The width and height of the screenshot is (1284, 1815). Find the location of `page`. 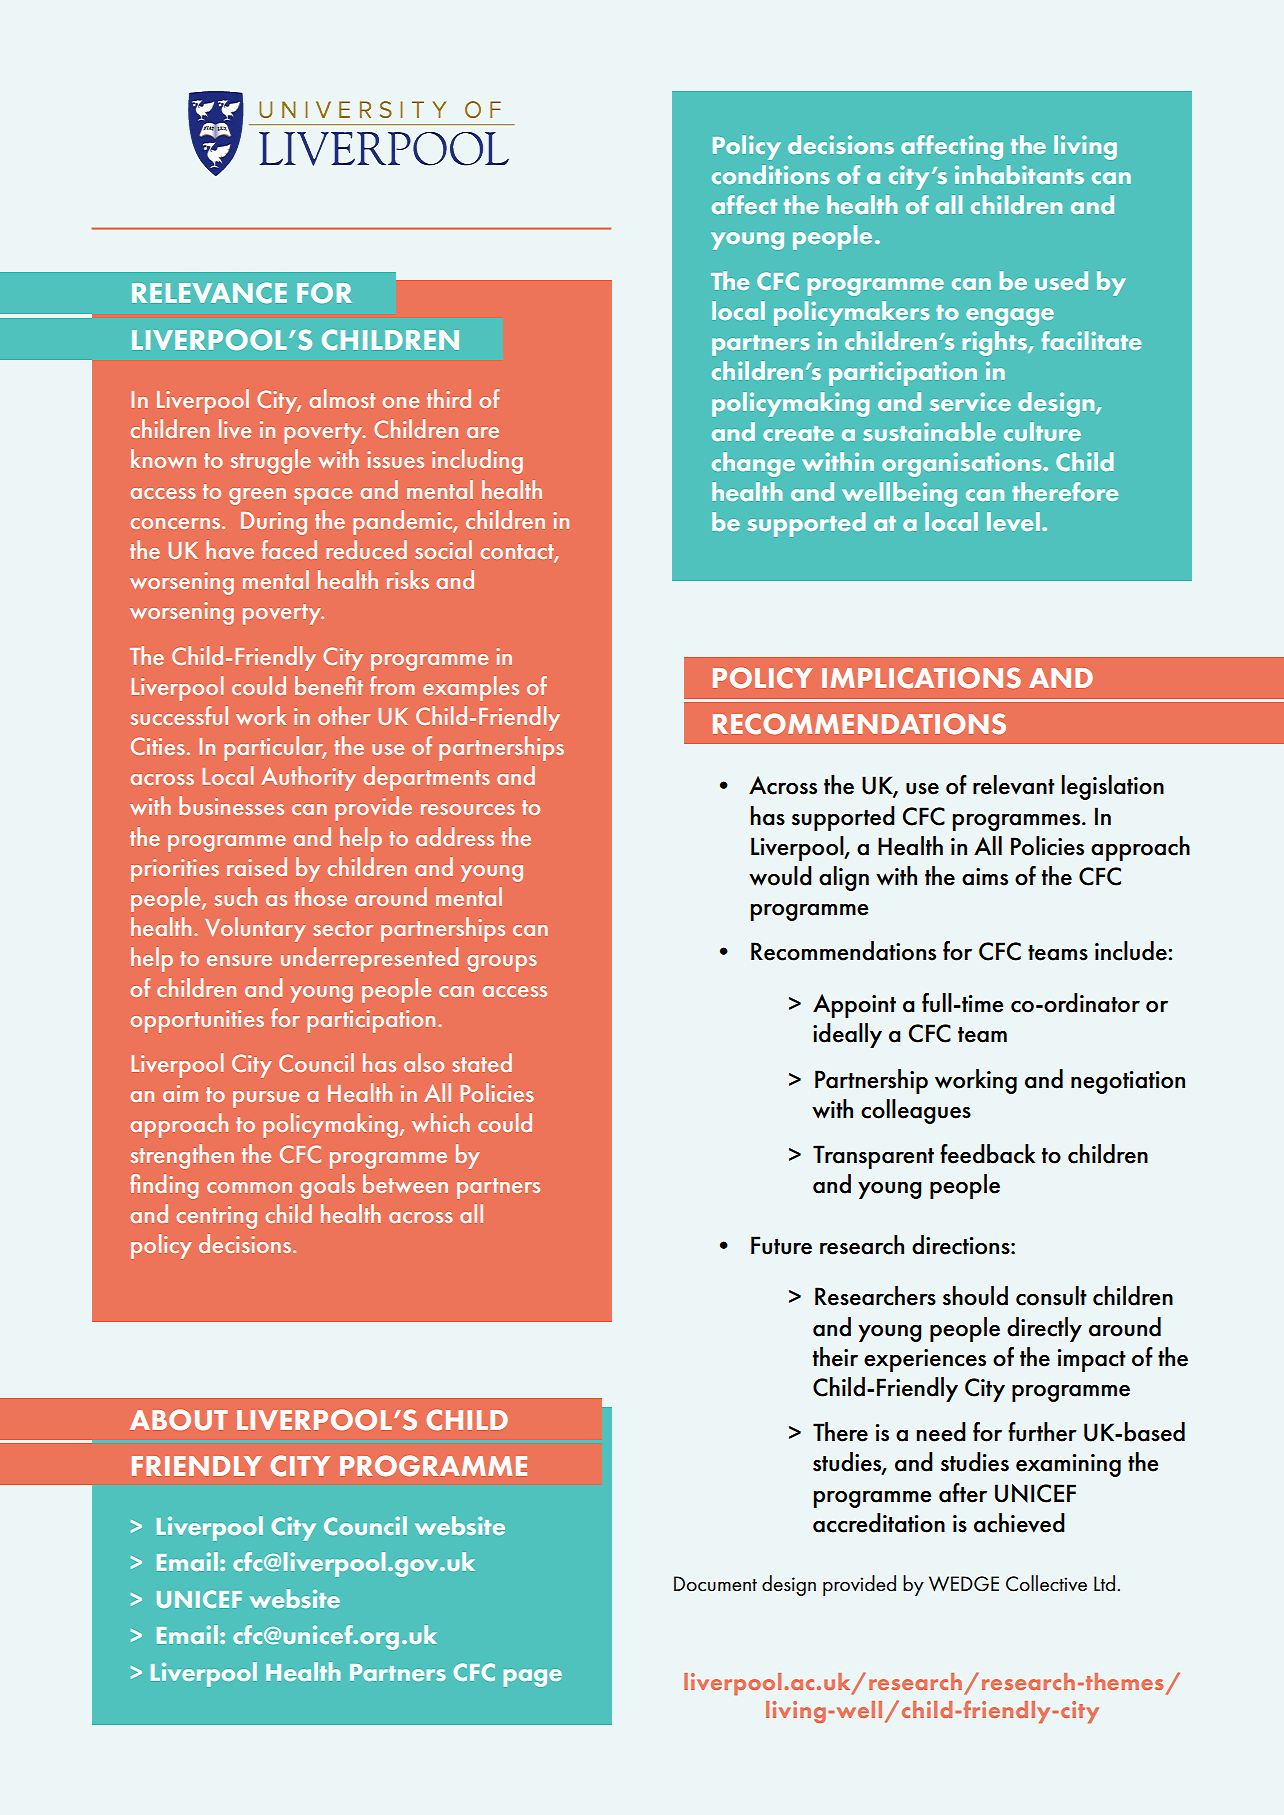

page is located at coordinates (533, 1678).
